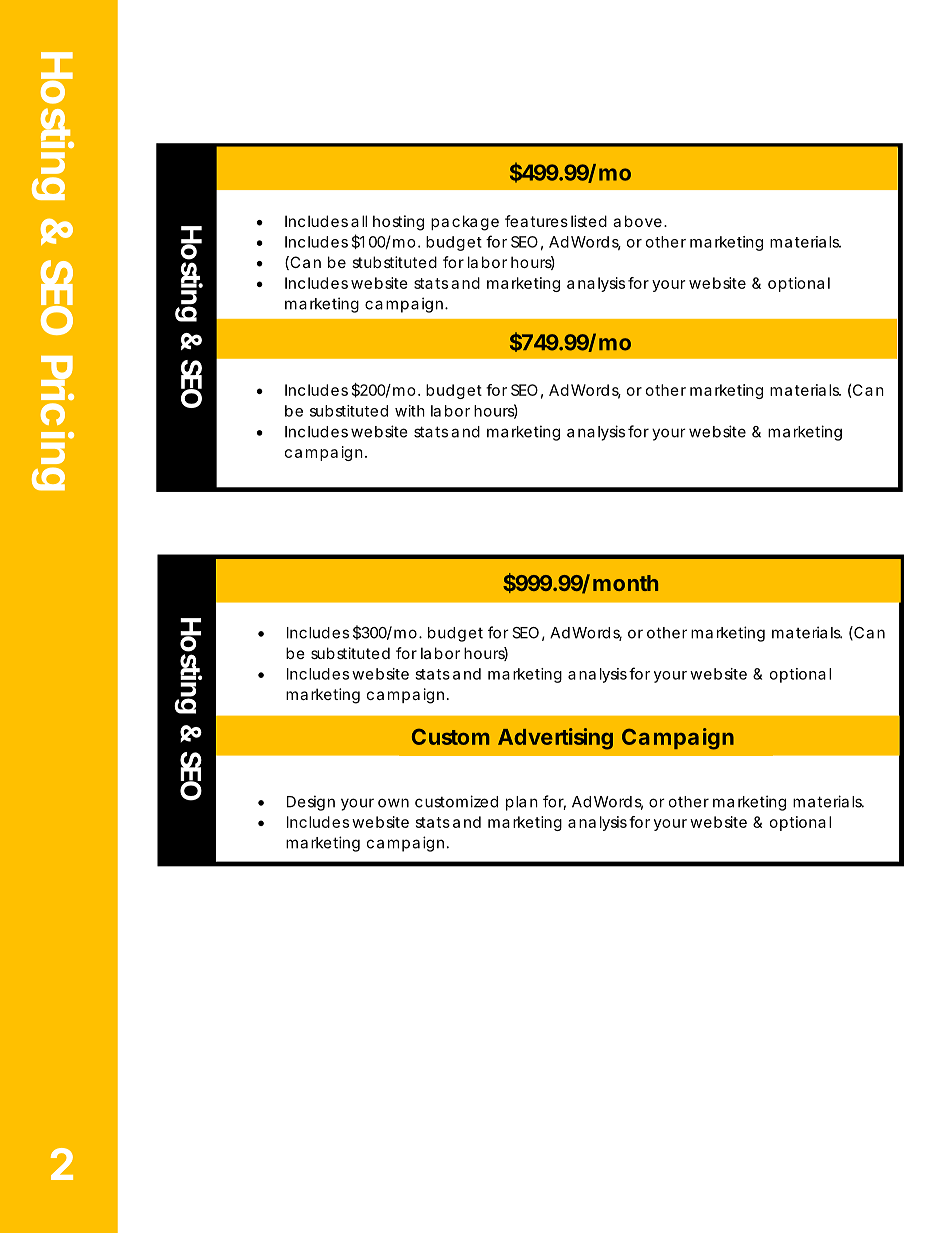 The width and height of the screenshot is (952, 1233). Describe the element at coordinates (522, 803) in the screenshot. I see `plan` at that location.
